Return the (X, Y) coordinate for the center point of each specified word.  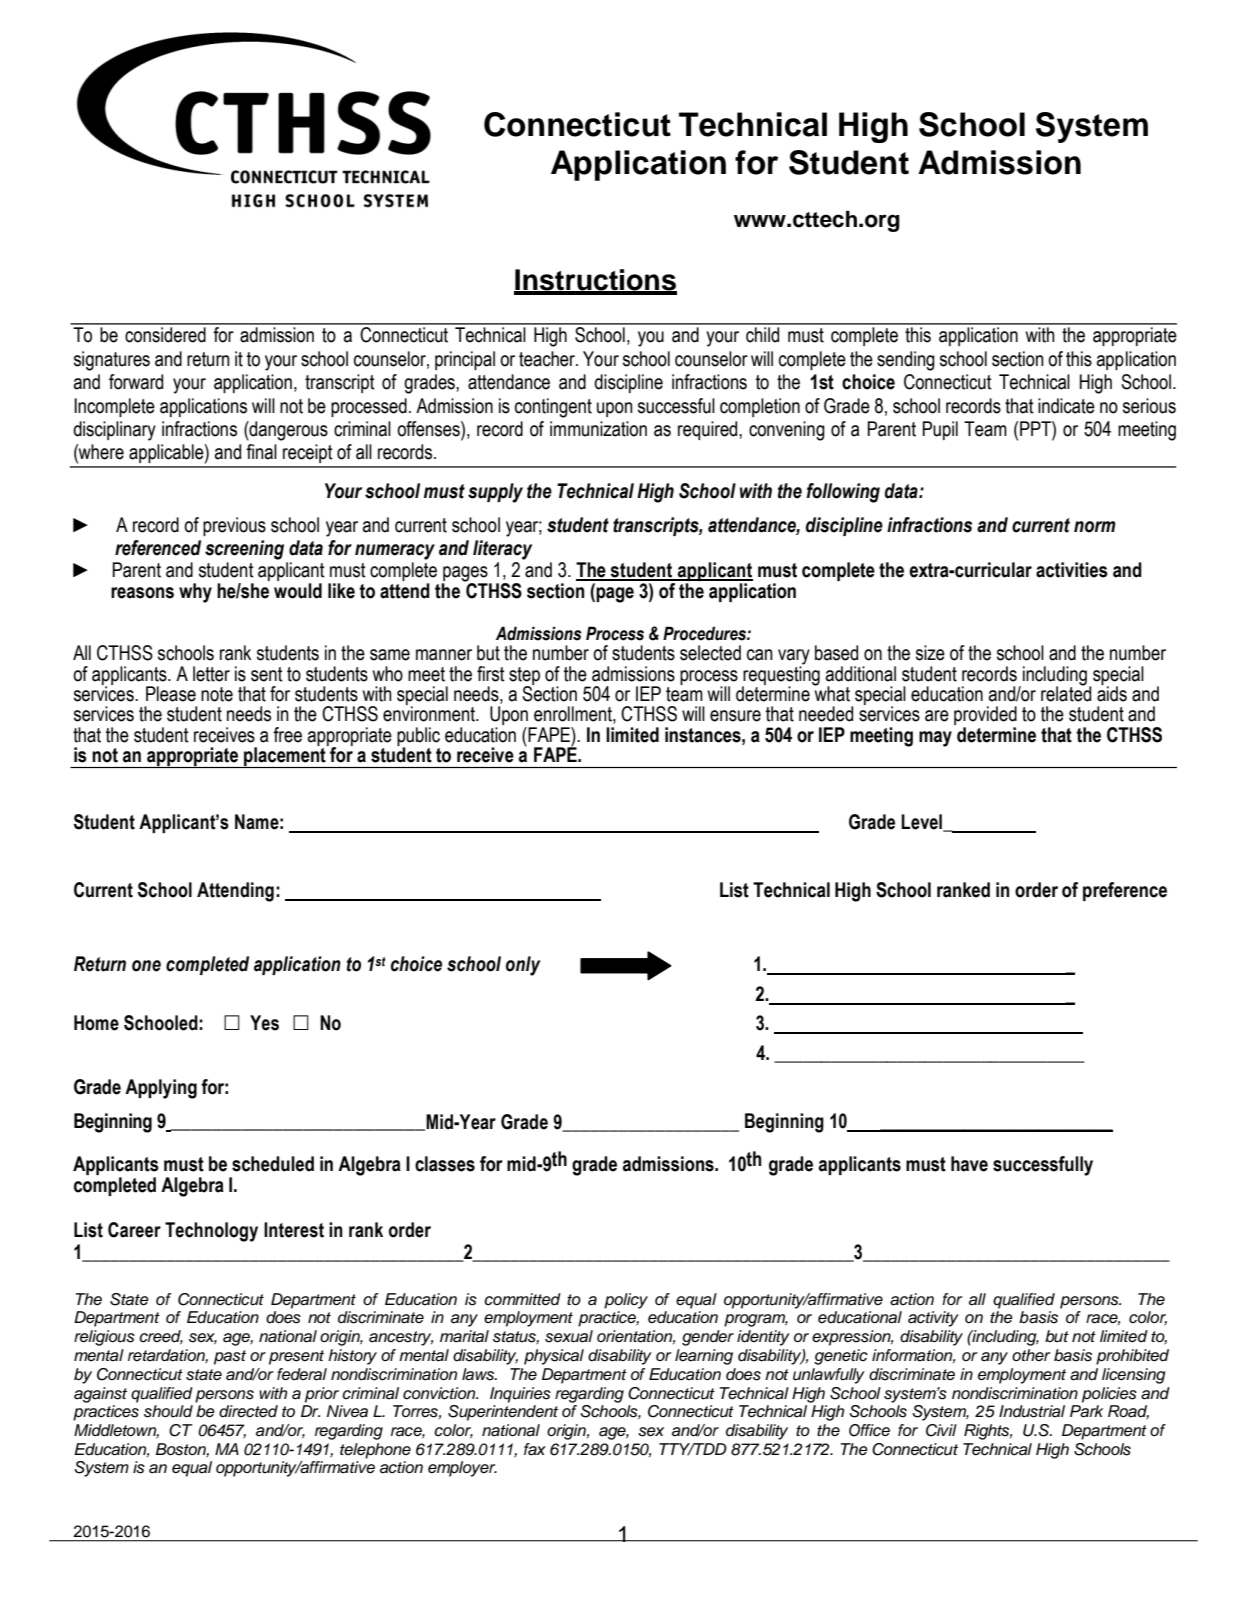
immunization (598, 429)
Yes (264, 1023)
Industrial (1032, 1411)
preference (1125, 891)
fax (535, 1449)
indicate (1066, 406)
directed (248, 1411)
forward (136, 382)
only (523, 966)
